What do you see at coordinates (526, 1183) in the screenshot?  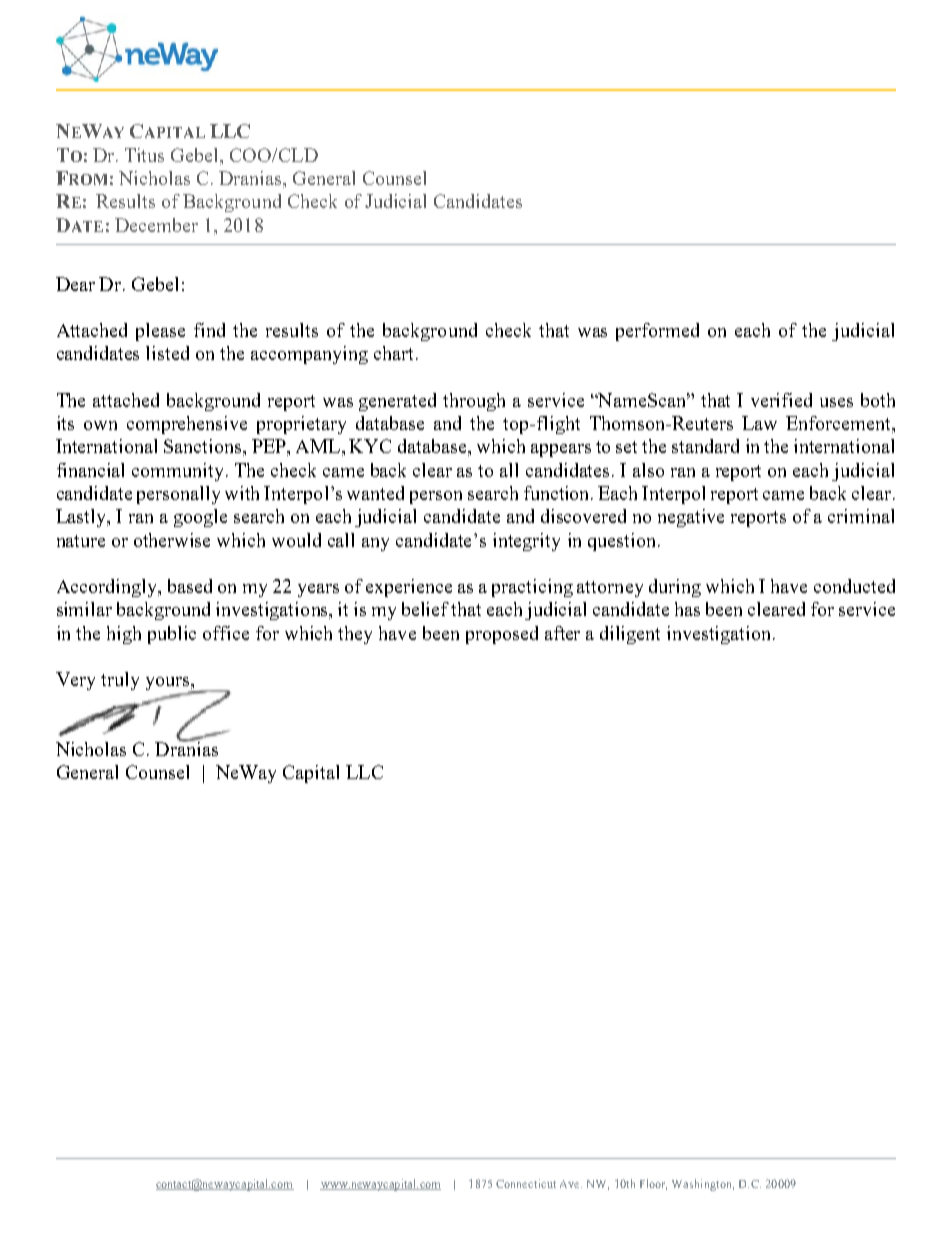 I see `Connecticut` at bounding box center [526, 1183].
